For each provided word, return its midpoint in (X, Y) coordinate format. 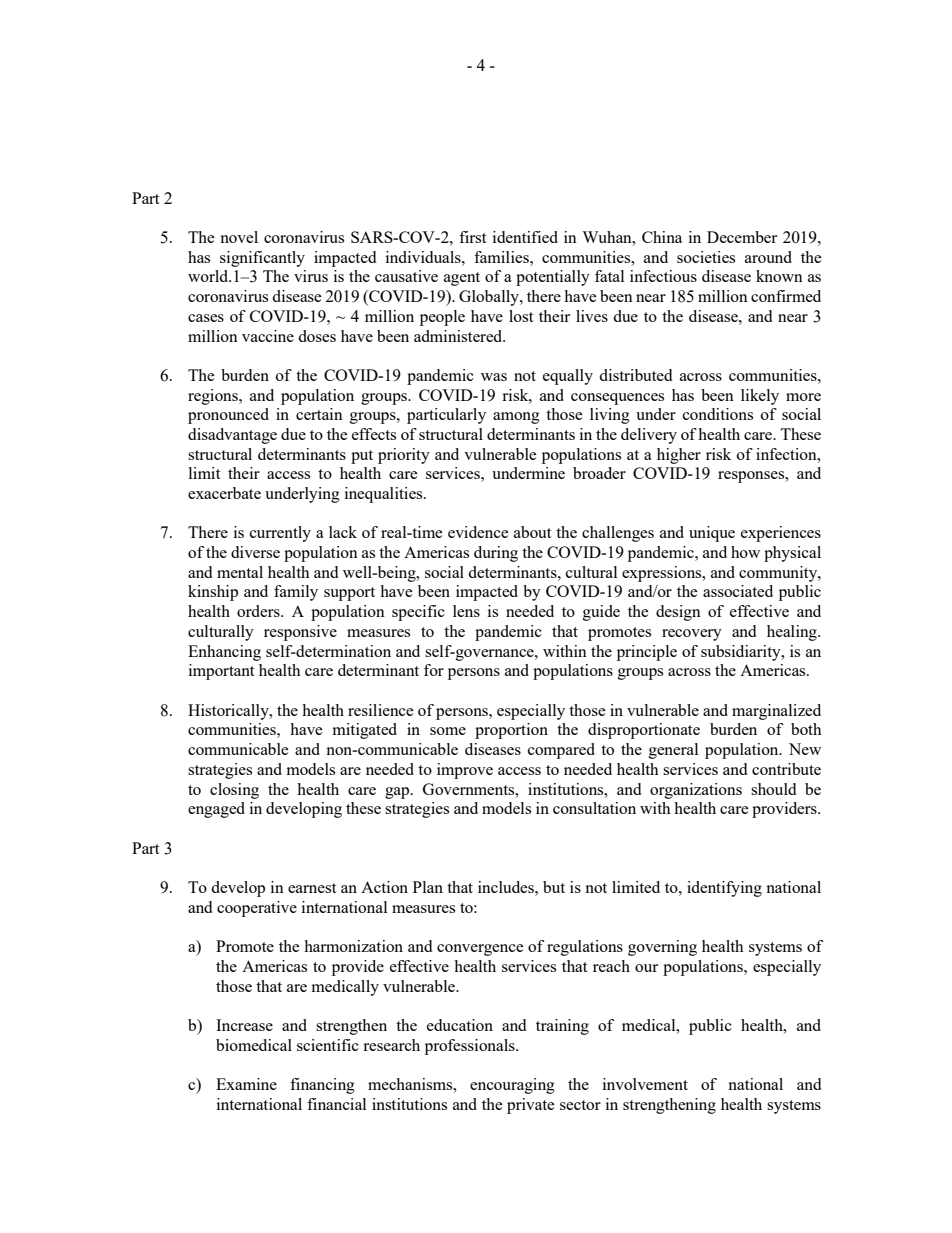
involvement (645, 1084)
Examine (246, 1084)
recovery (692, 635)
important (221, 672)
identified (525, 237)
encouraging (512, 1086)
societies (706, 257)
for (434, 670)
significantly (262, 259)
